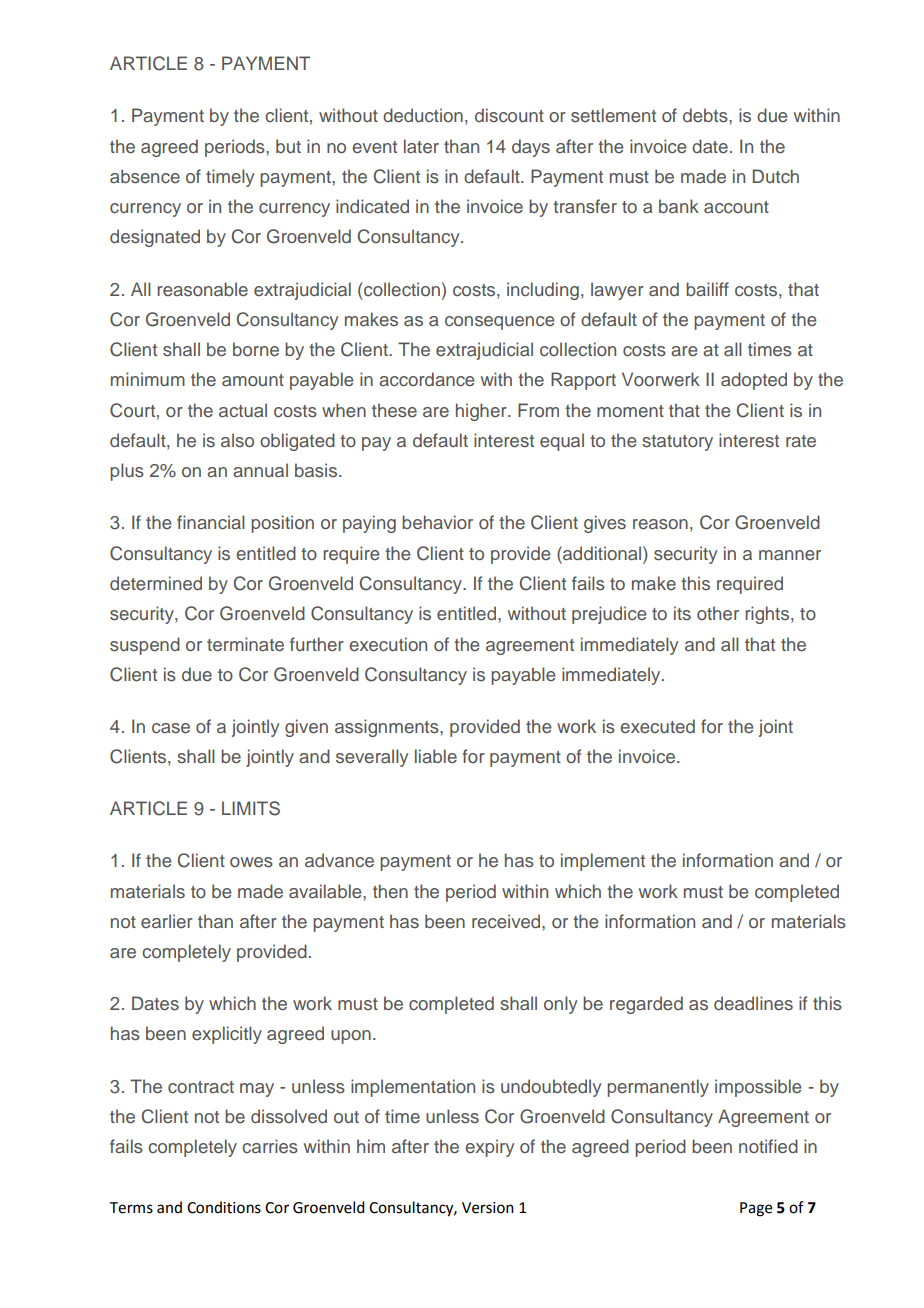 This screenshot has height=1308, width=924. I want to click on later, so click(421, 146).
